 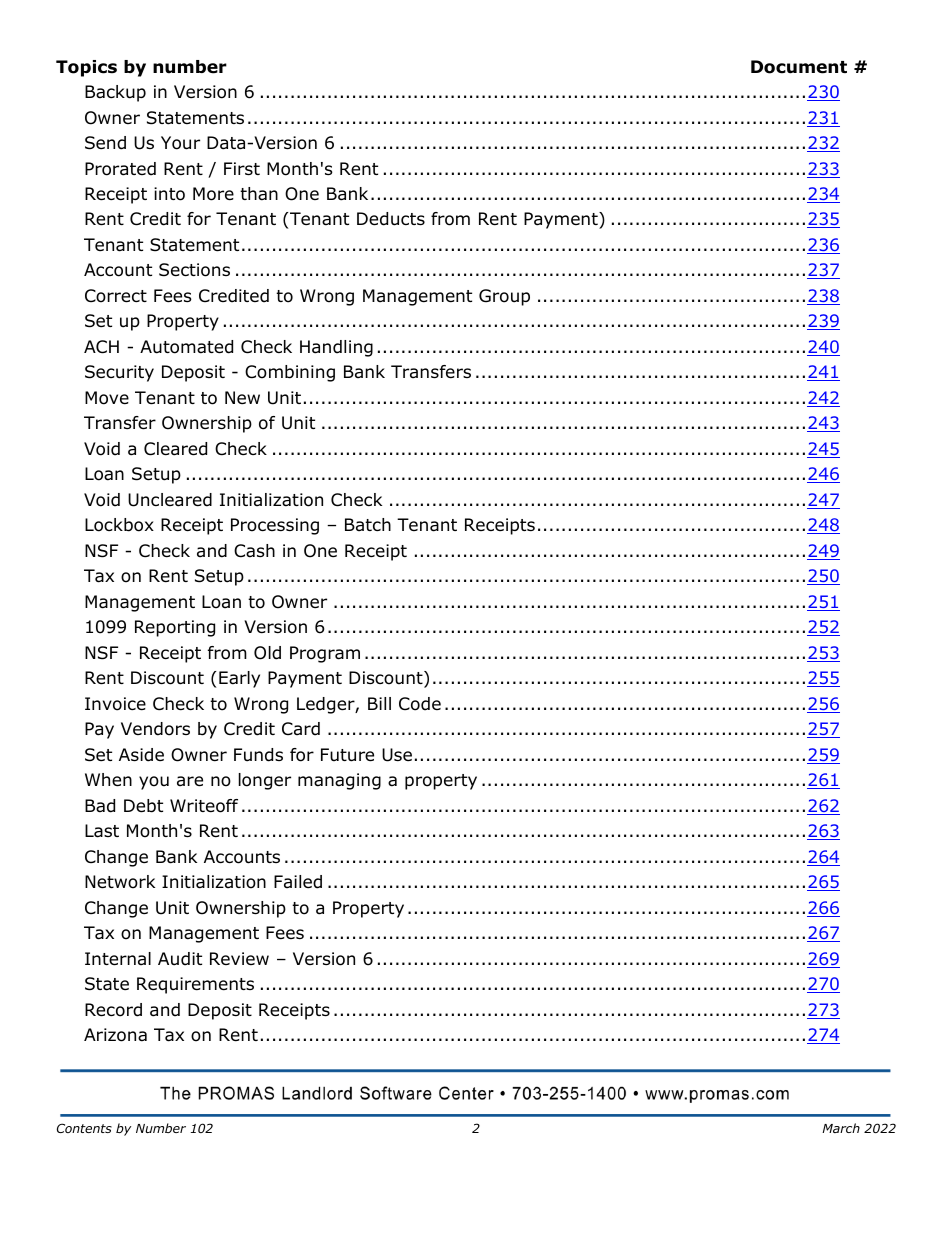 I want to click on Backup, so click(x=115, y=93).
